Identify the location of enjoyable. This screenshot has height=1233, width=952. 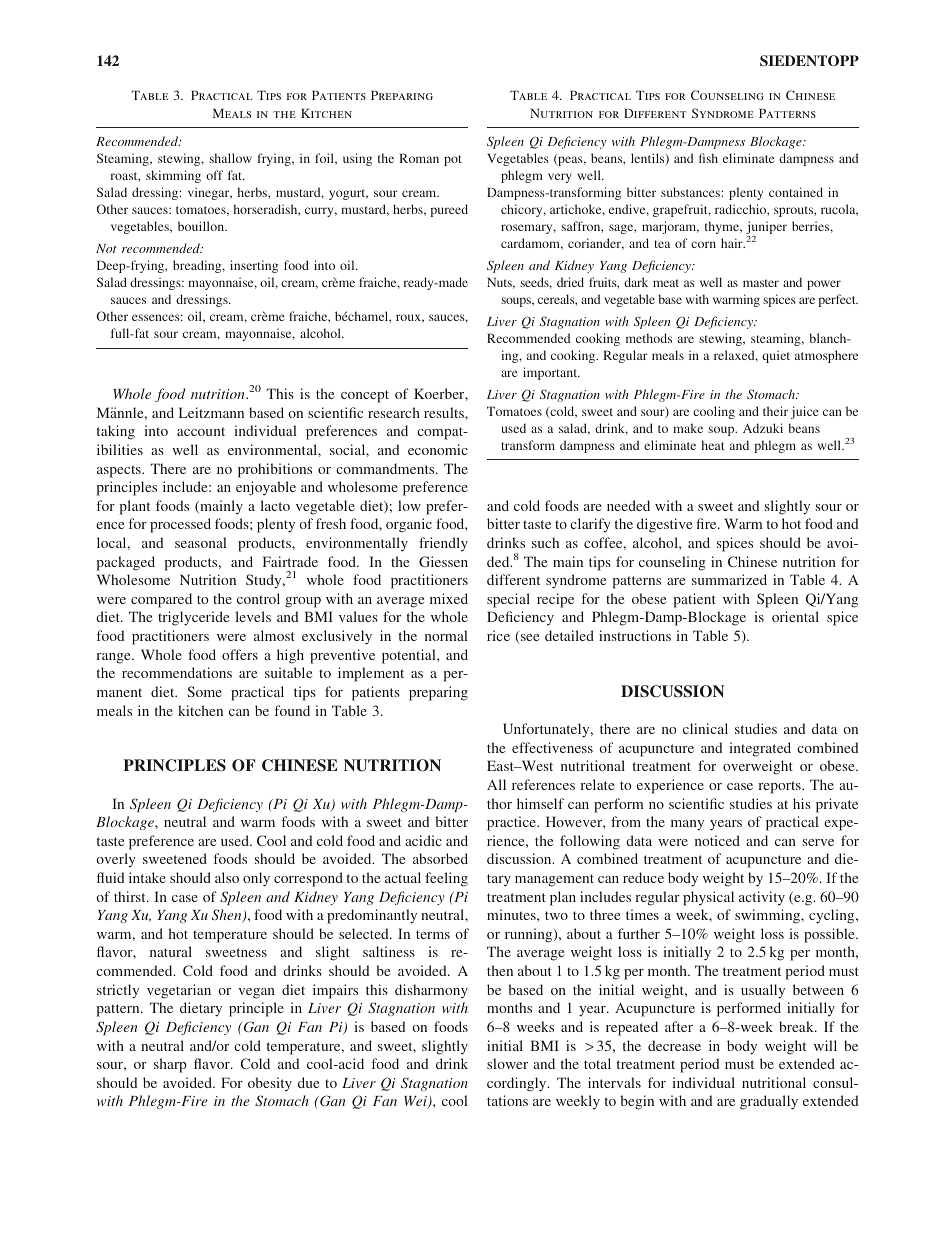
(266, 488).
